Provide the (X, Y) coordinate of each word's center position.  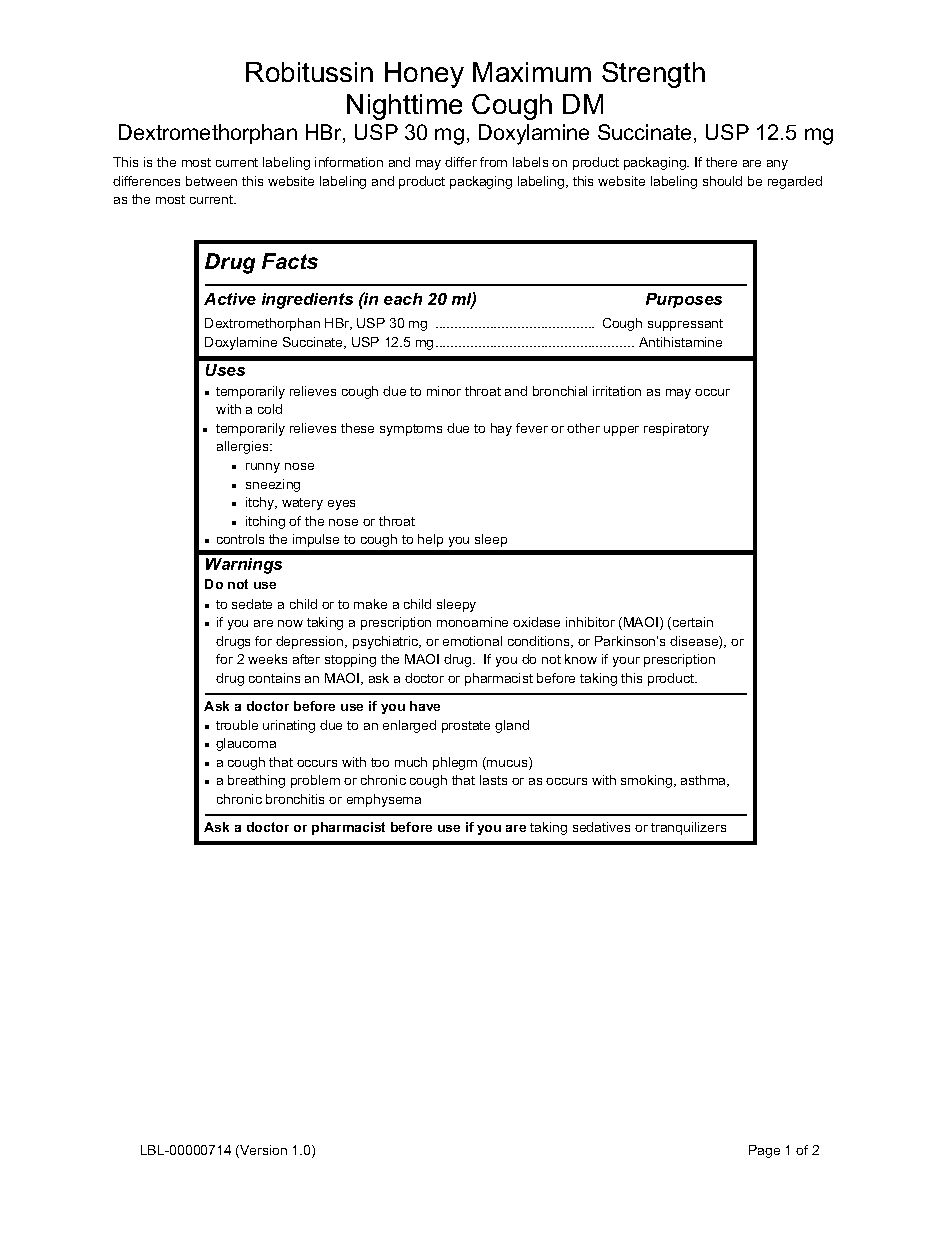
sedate (252, 604)
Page (764, 1151)
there (721, 162)
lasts (493, 780)
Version (262, 1151)
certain (691, 623)
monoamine (472, 622)
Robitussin (309, 72)
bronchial (560, 391)
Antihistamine (680, 342)
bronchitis (295, 799)
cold (270, 409)
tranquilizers (688, 828)
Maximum (532, 72)
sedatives (601, 827)
